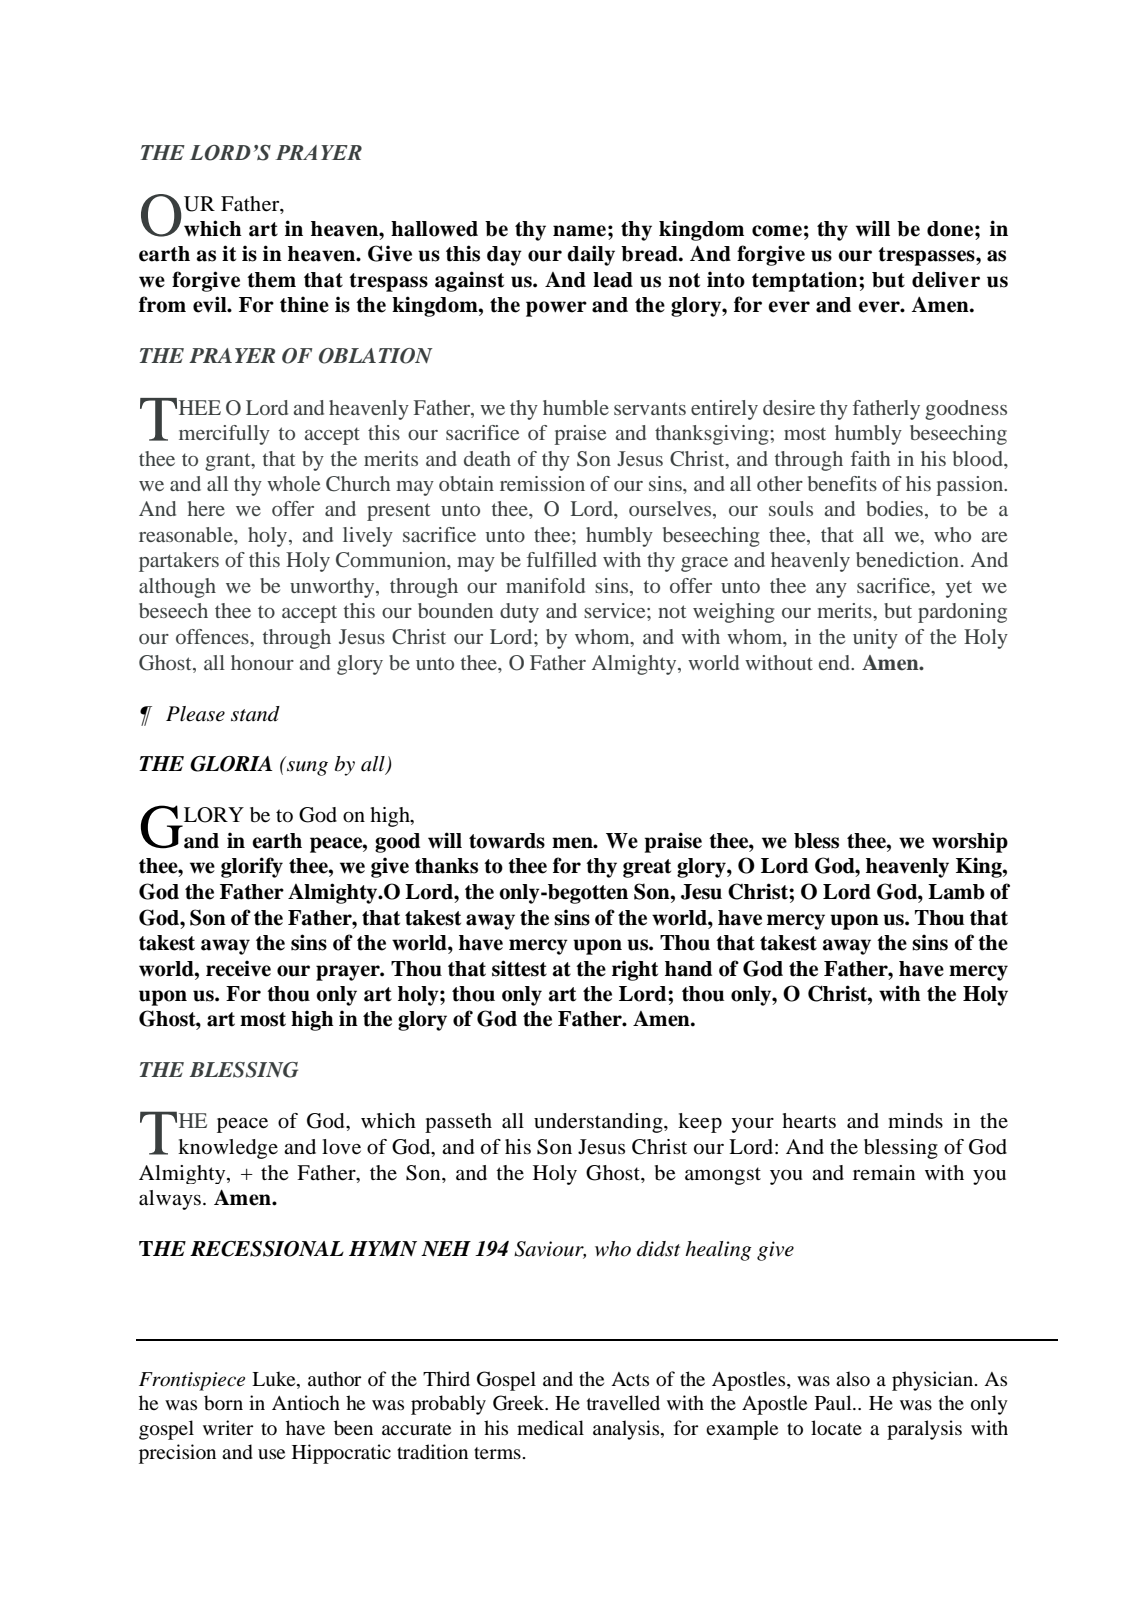 This image has height=1623, width=1147. Describe the element at coordinates (252, 867) in the image. I see `glorify` at that location.
